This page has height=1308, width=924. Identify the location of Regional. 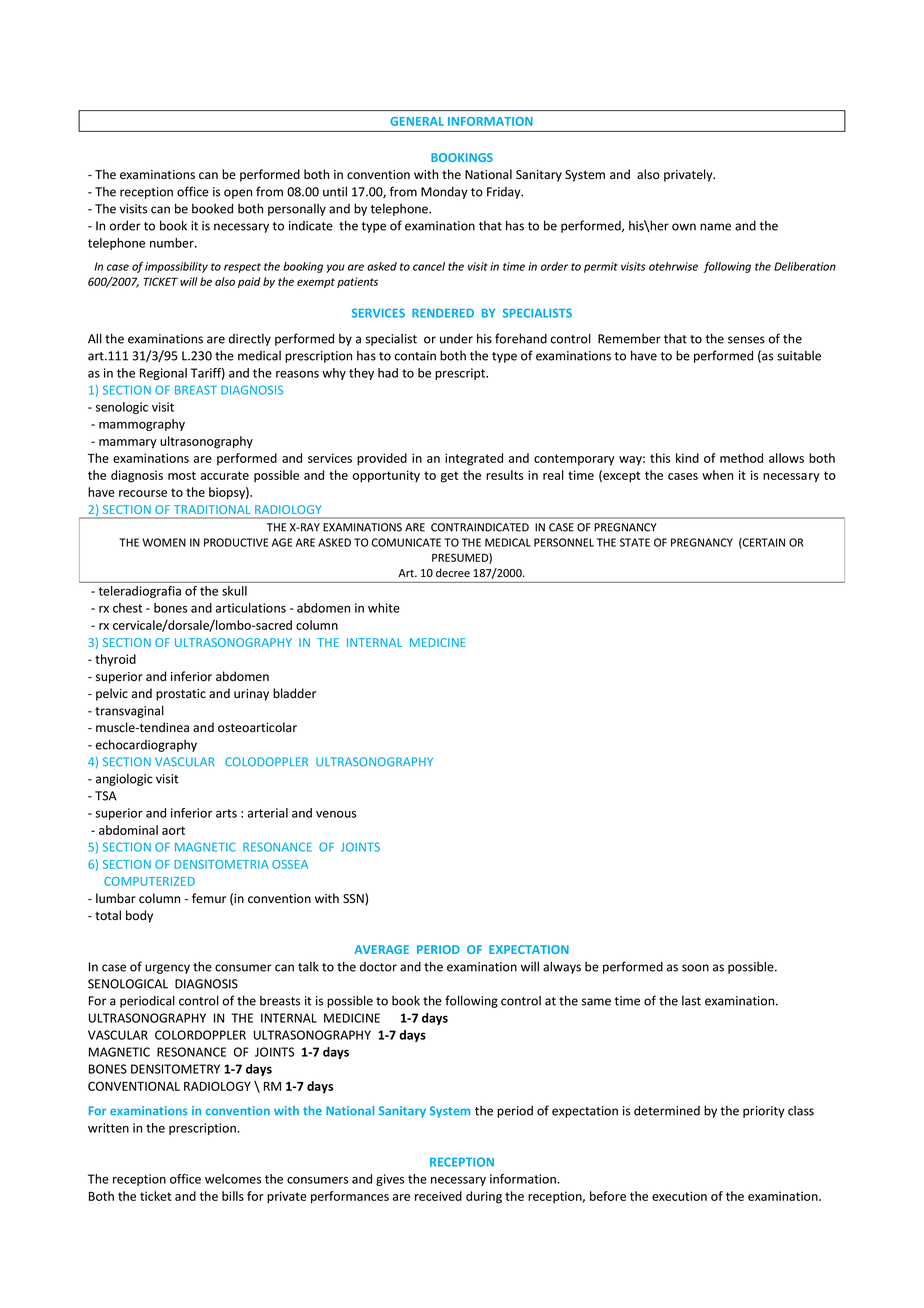
(163, 374).
